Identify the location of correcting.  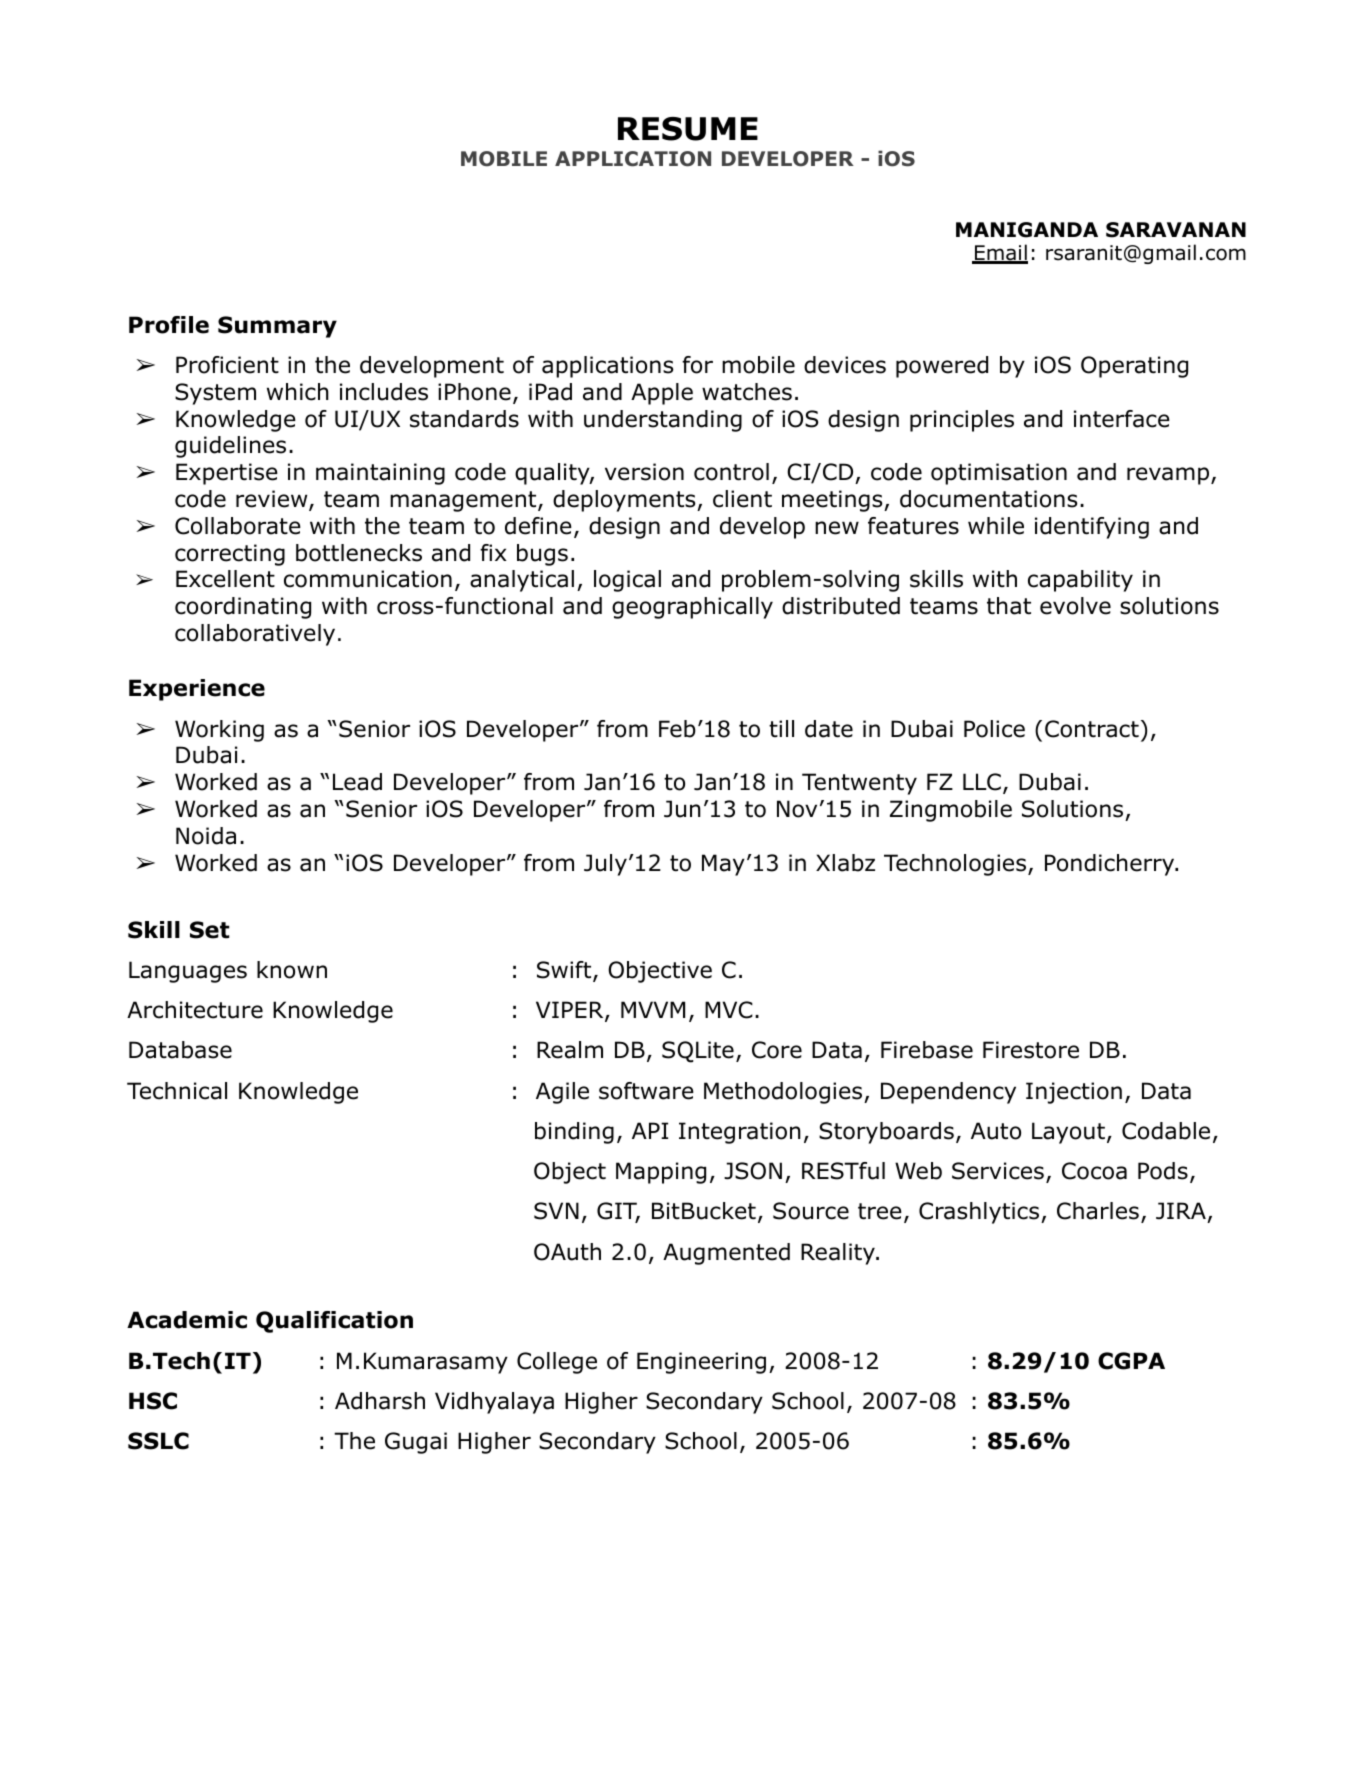
(230, 555).
